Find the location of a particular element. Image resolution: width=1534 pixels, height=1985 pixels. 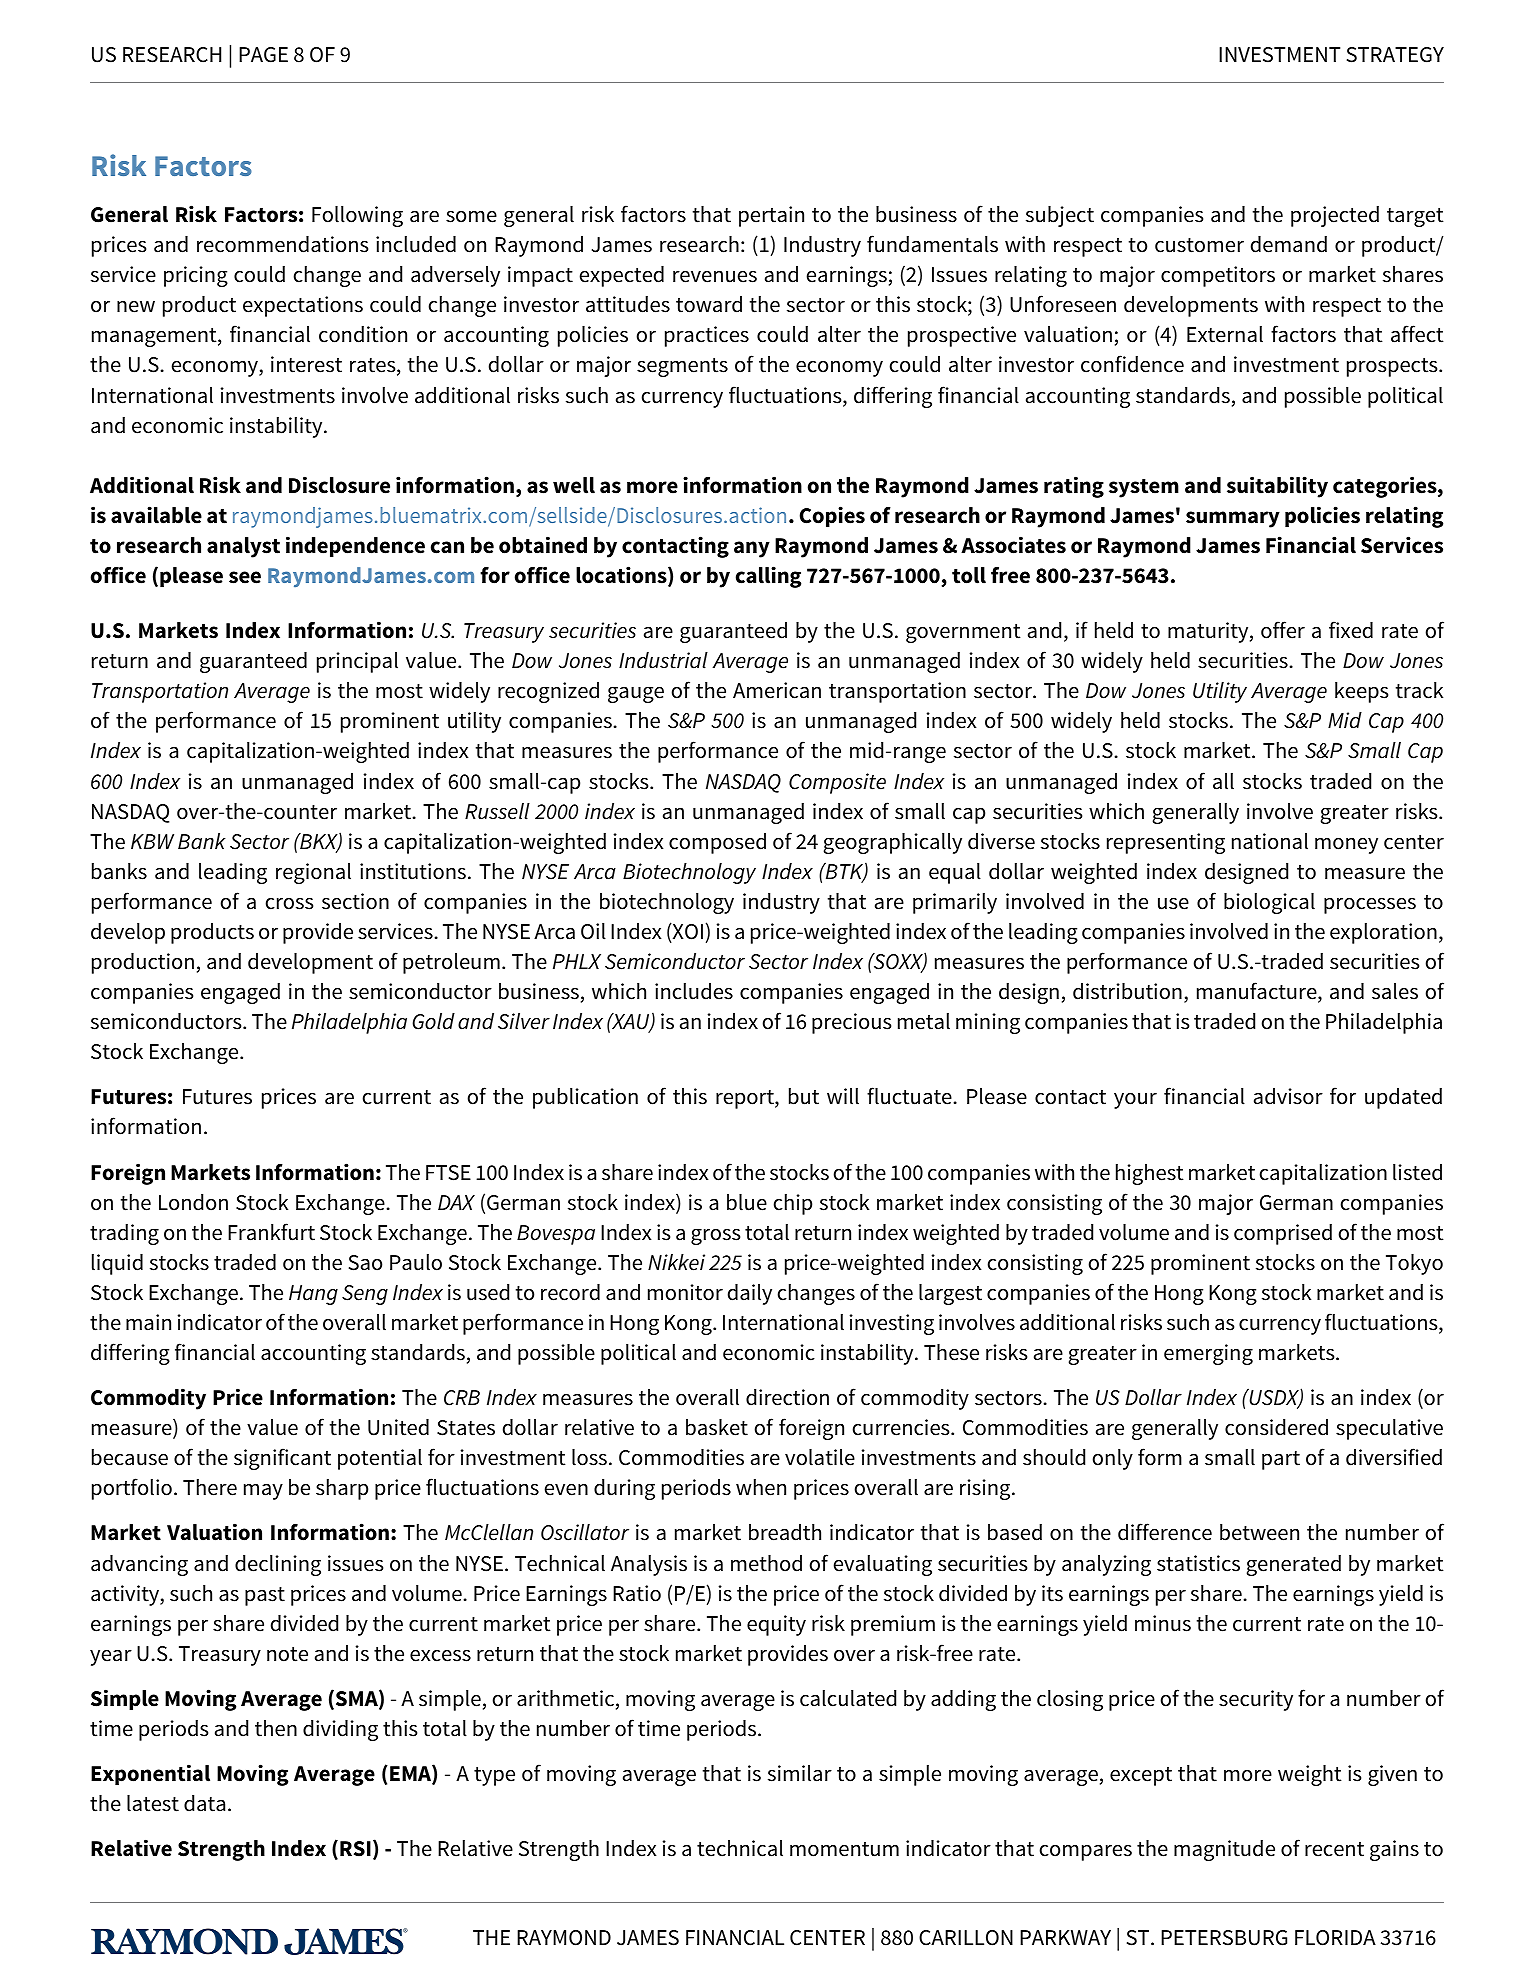

manufacture is located at coordinates (1258, 992).
